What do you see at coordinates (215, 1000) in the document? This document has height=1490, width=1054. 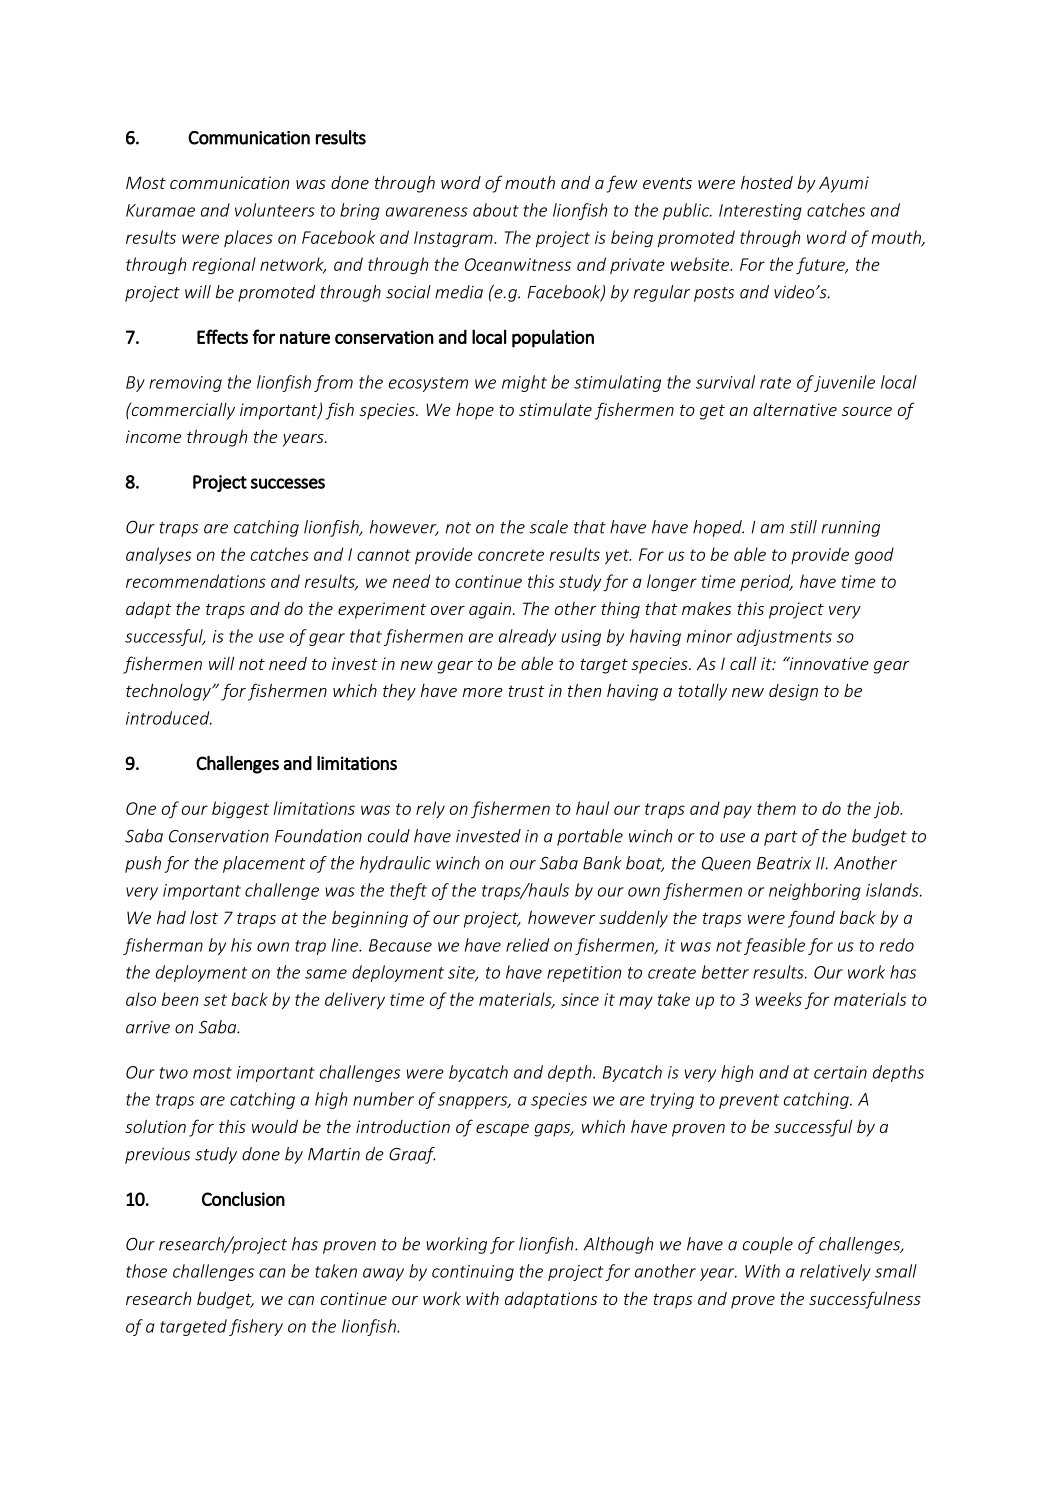 I see `set` at bounding box center [215, 1000].
